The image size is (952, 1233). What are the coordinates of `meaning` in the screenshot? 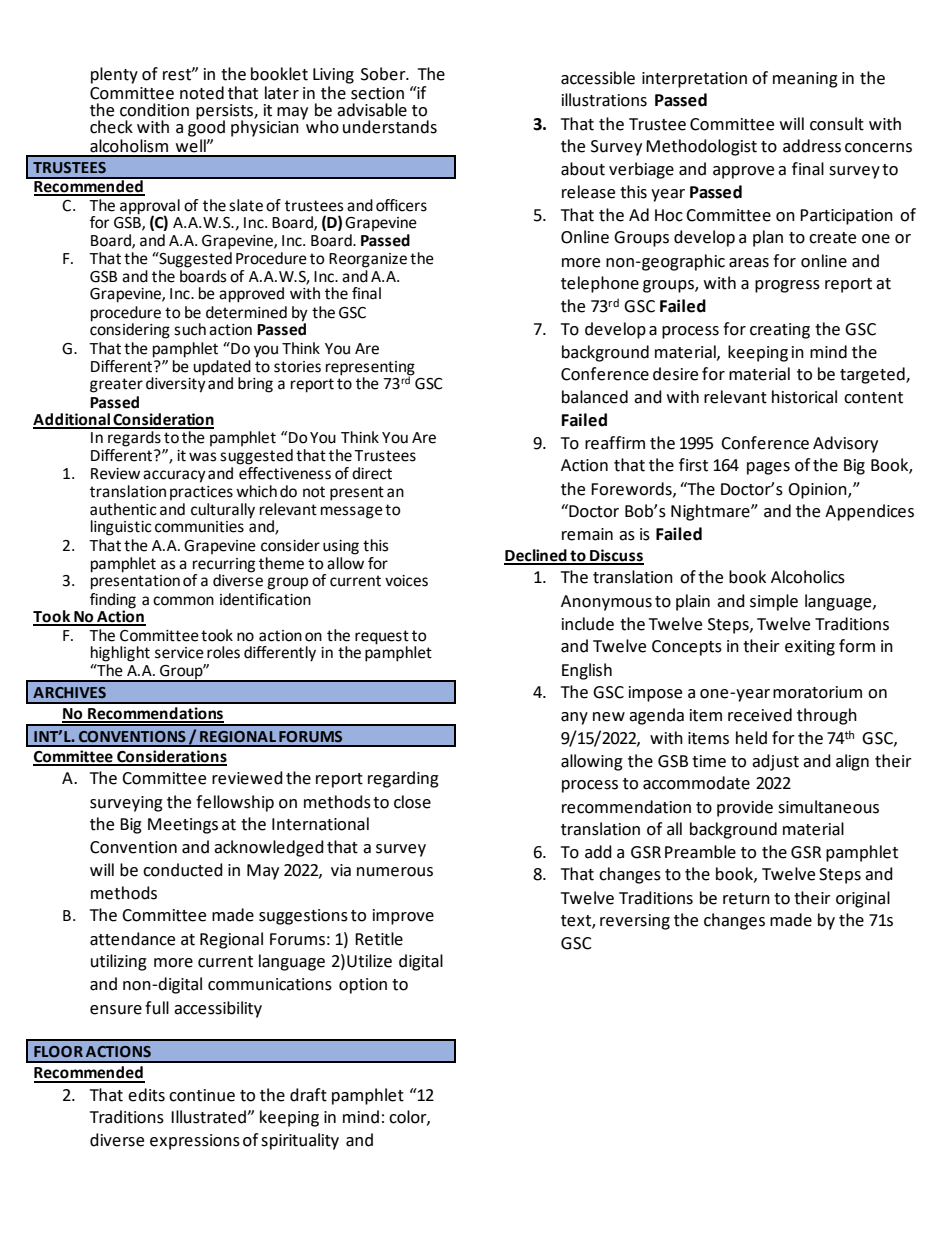 It's located at (805, 80).
